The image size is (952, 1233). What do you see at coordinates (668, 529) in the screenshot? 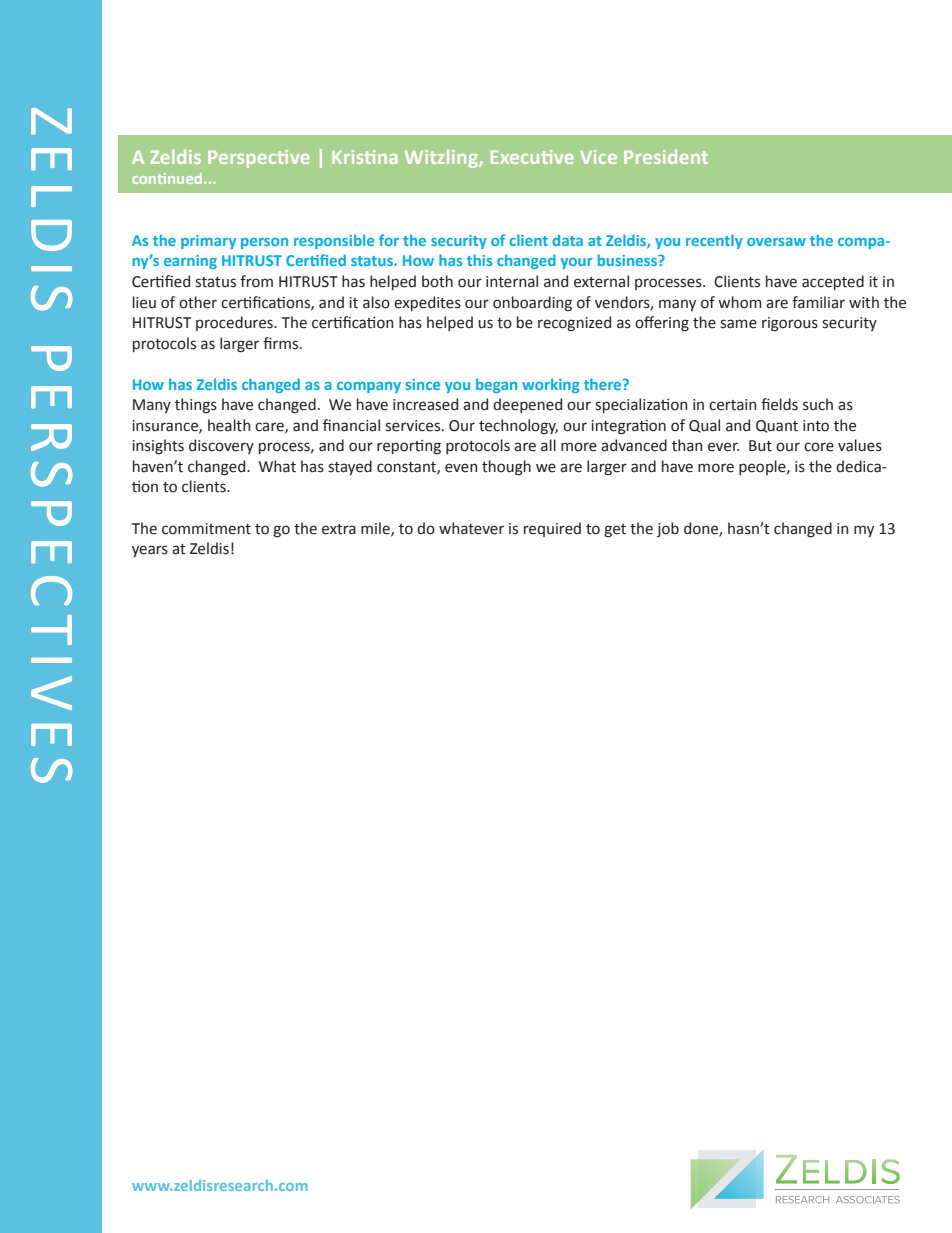
I see `job` at bounding box center [668, 529].
